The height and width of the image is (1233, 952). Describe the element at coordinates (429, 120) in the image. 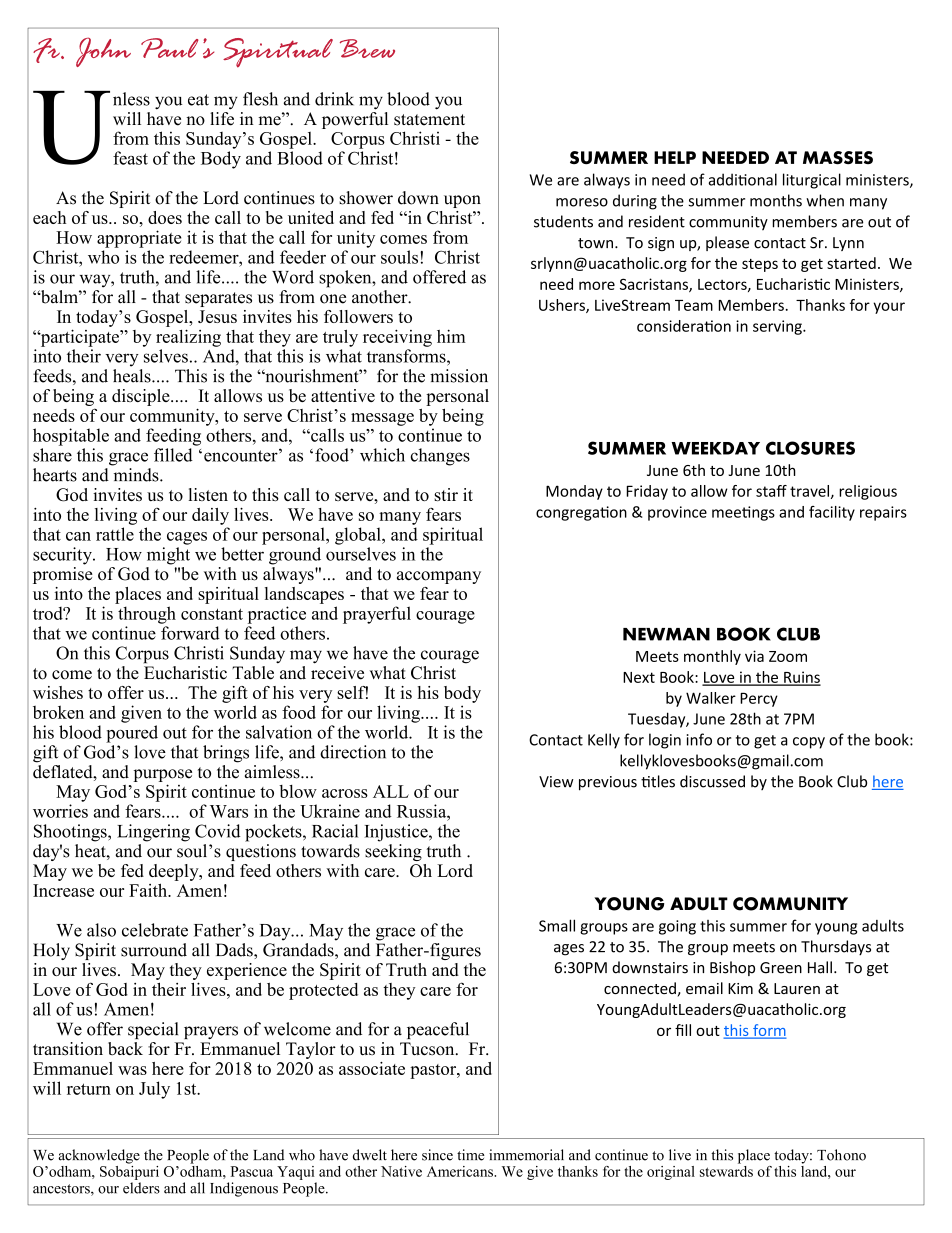

I see `statement` at that location.
